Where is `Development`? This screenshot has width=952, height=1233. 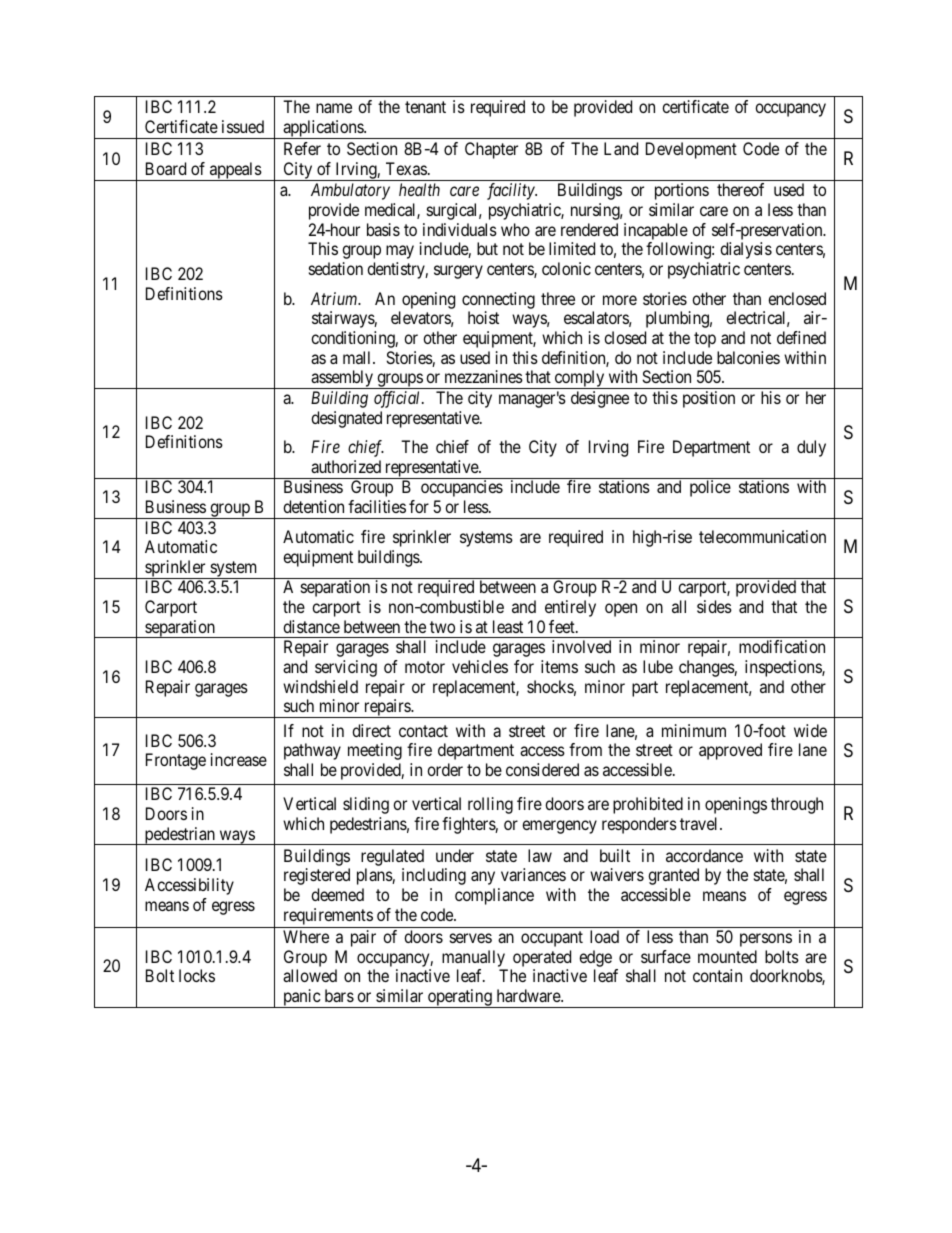
Development is located at coordinates (691, 150).
